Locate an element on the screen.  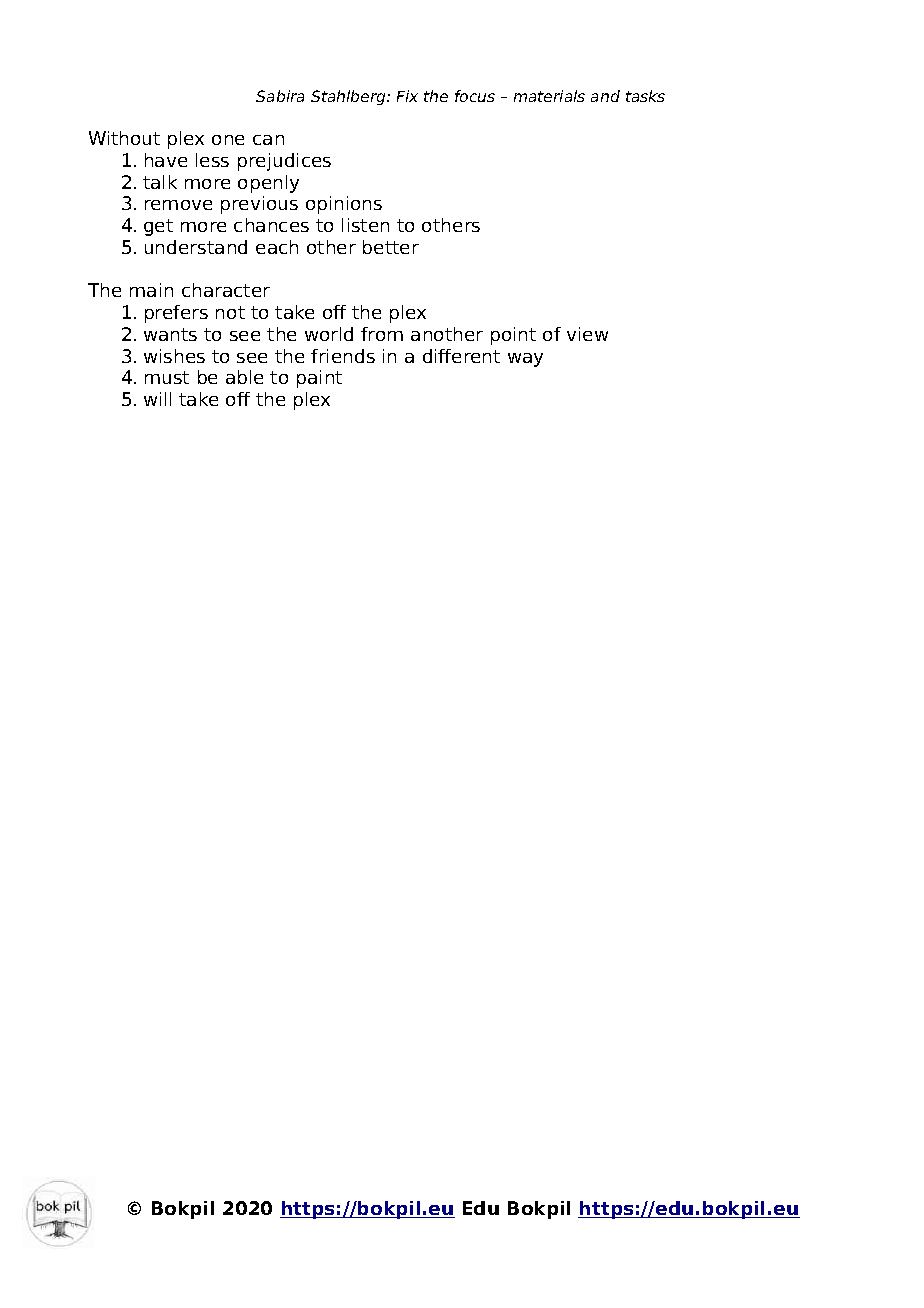
better is located at coordinates (391, 247).
